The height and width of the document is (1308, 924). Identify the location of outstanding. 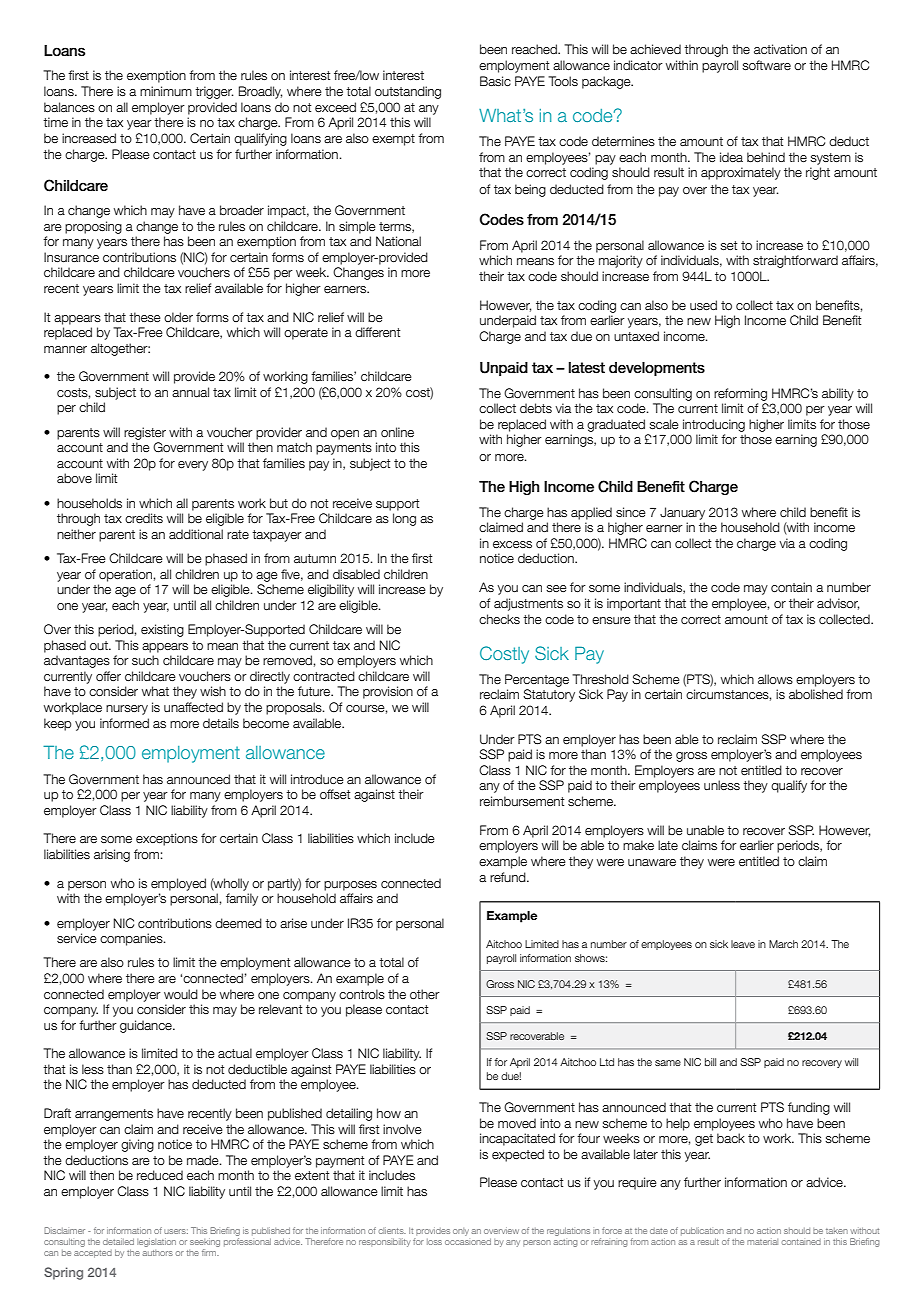
(408, 92).
